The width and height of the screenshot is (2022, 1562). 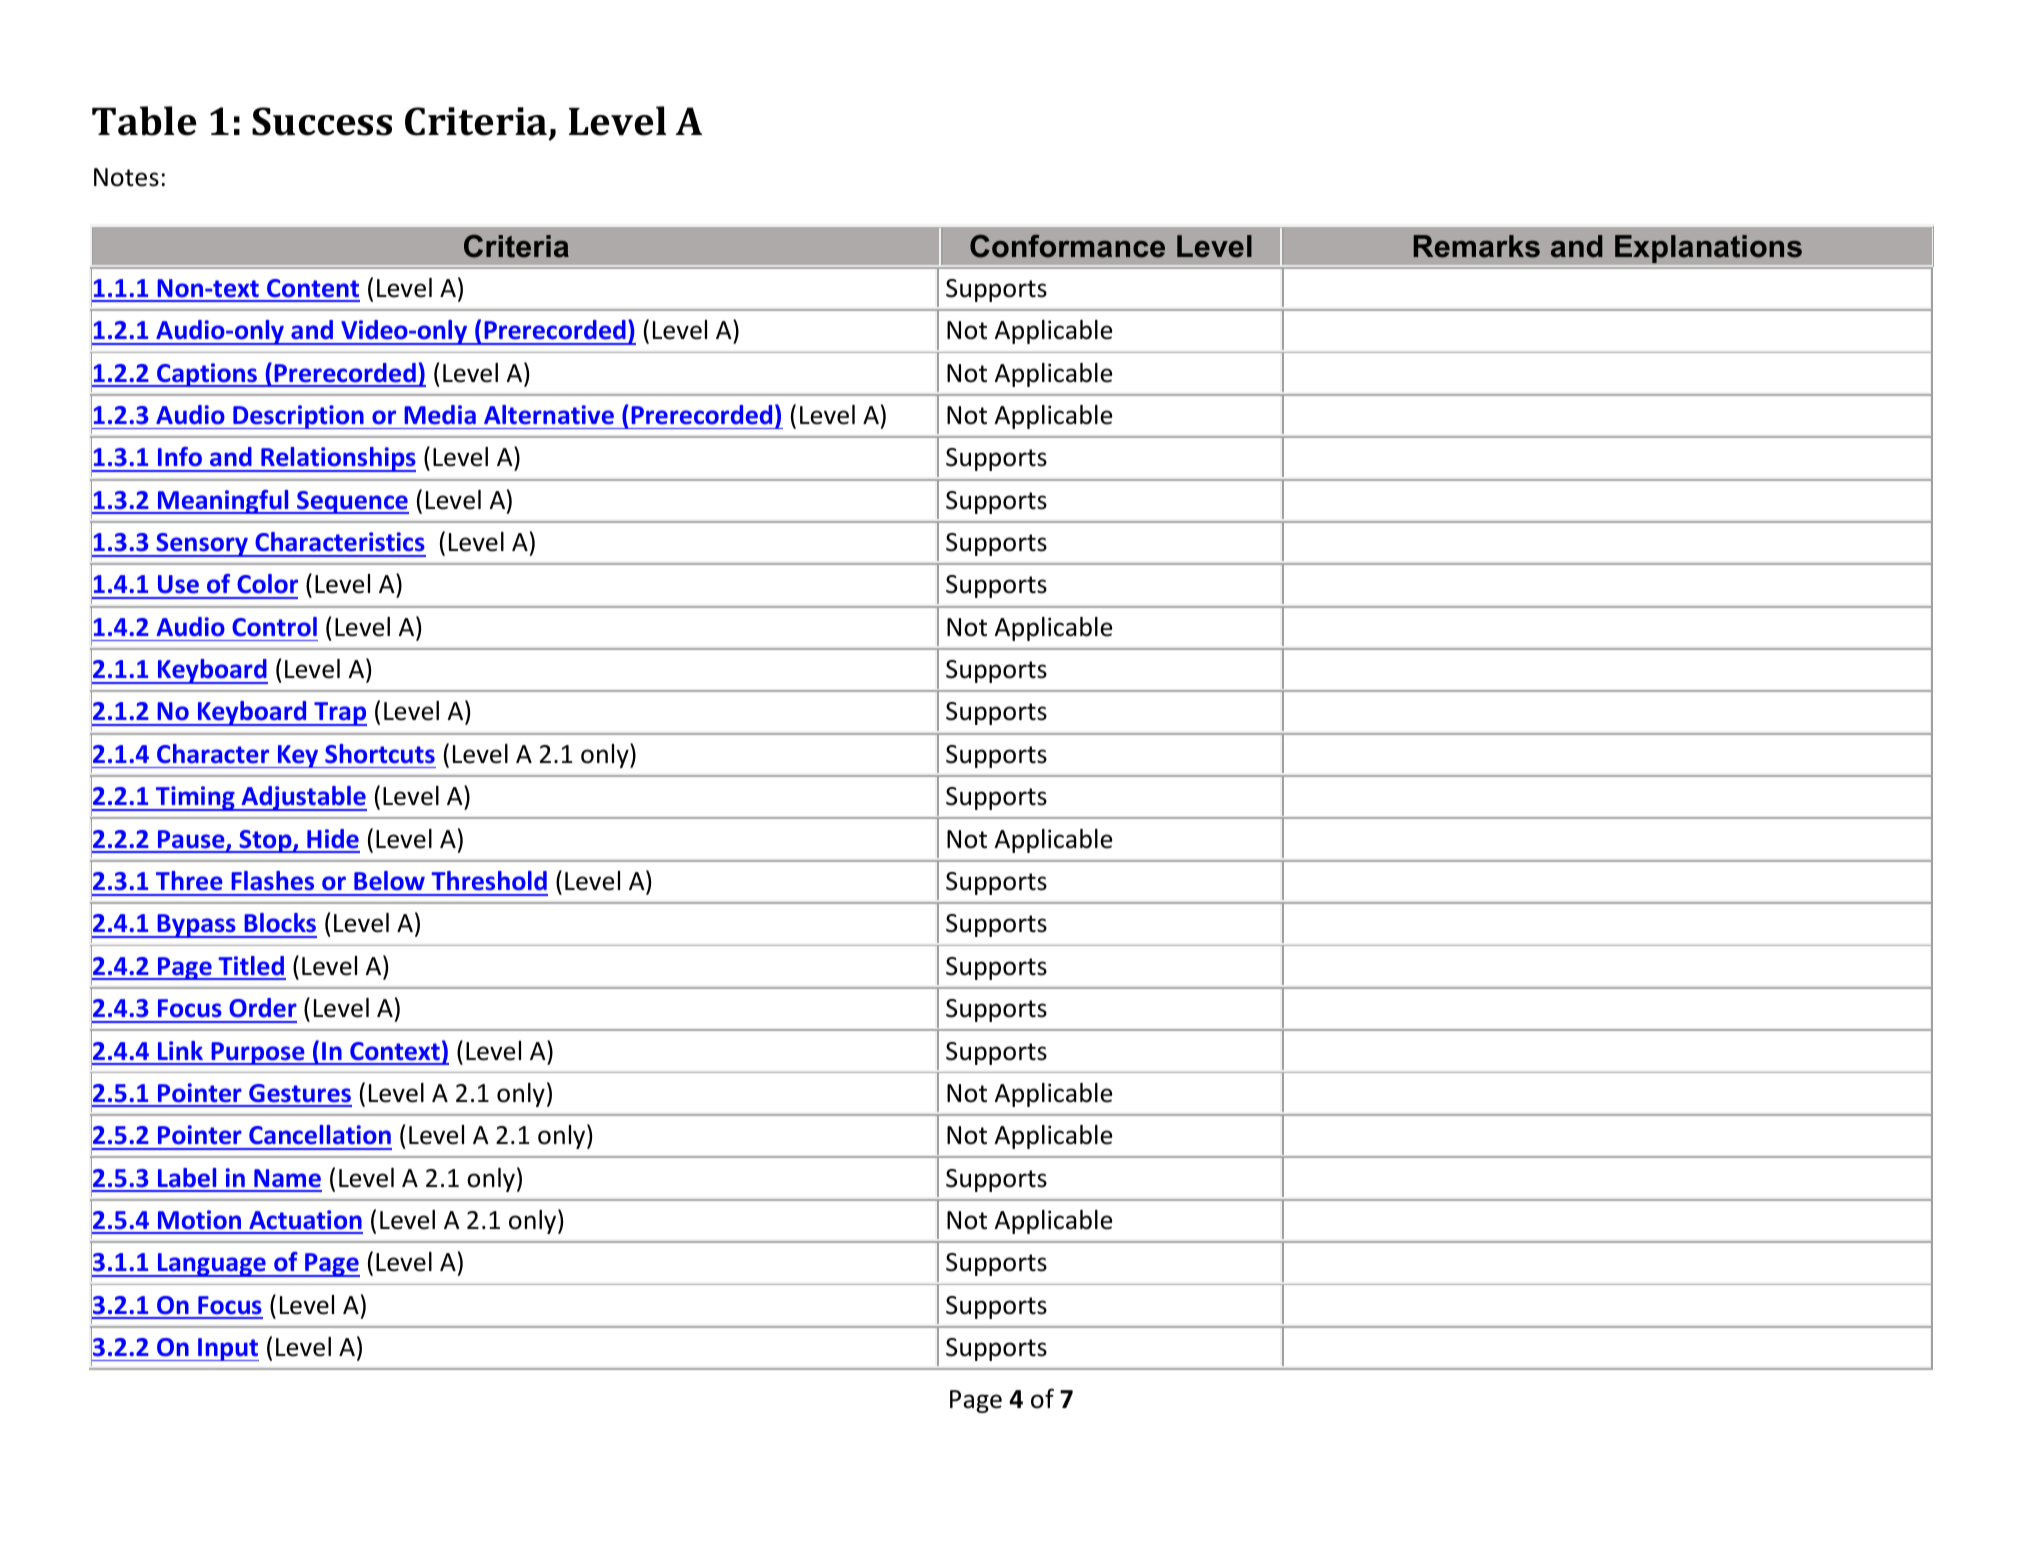 What do you see at coordinates (1477, 246) in the screenshot?
I see `Remarks` at bounding box center [1477, 246].
